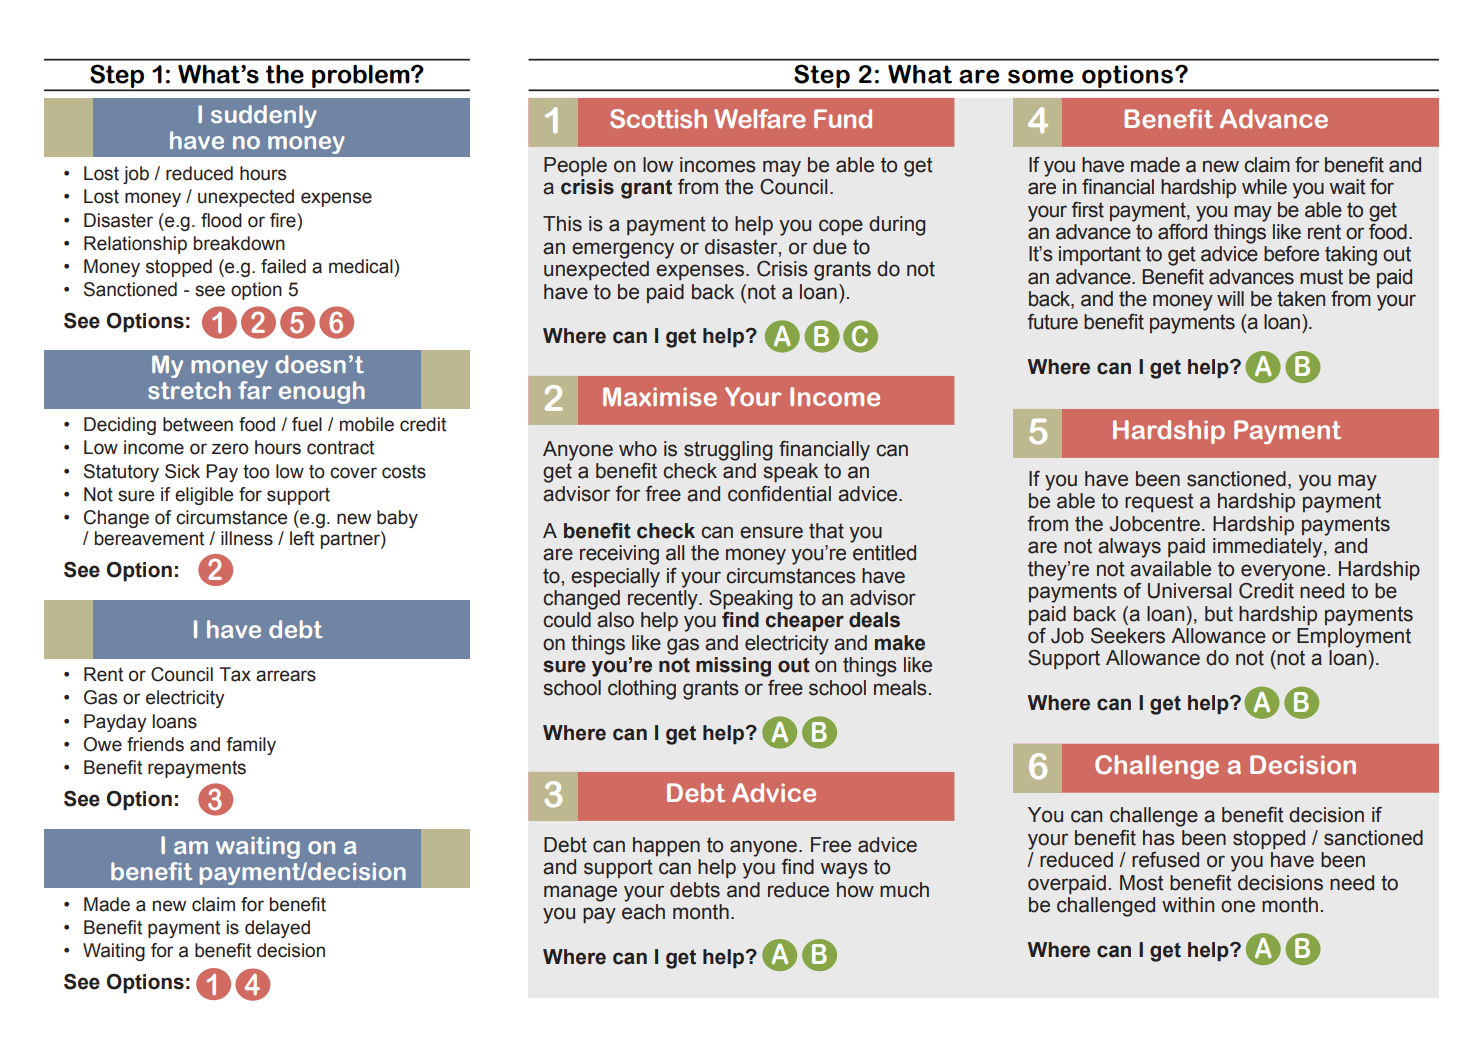 The width and height of the screenshot is (1483, 1057). I want to click on some, so click(1040, 76).
